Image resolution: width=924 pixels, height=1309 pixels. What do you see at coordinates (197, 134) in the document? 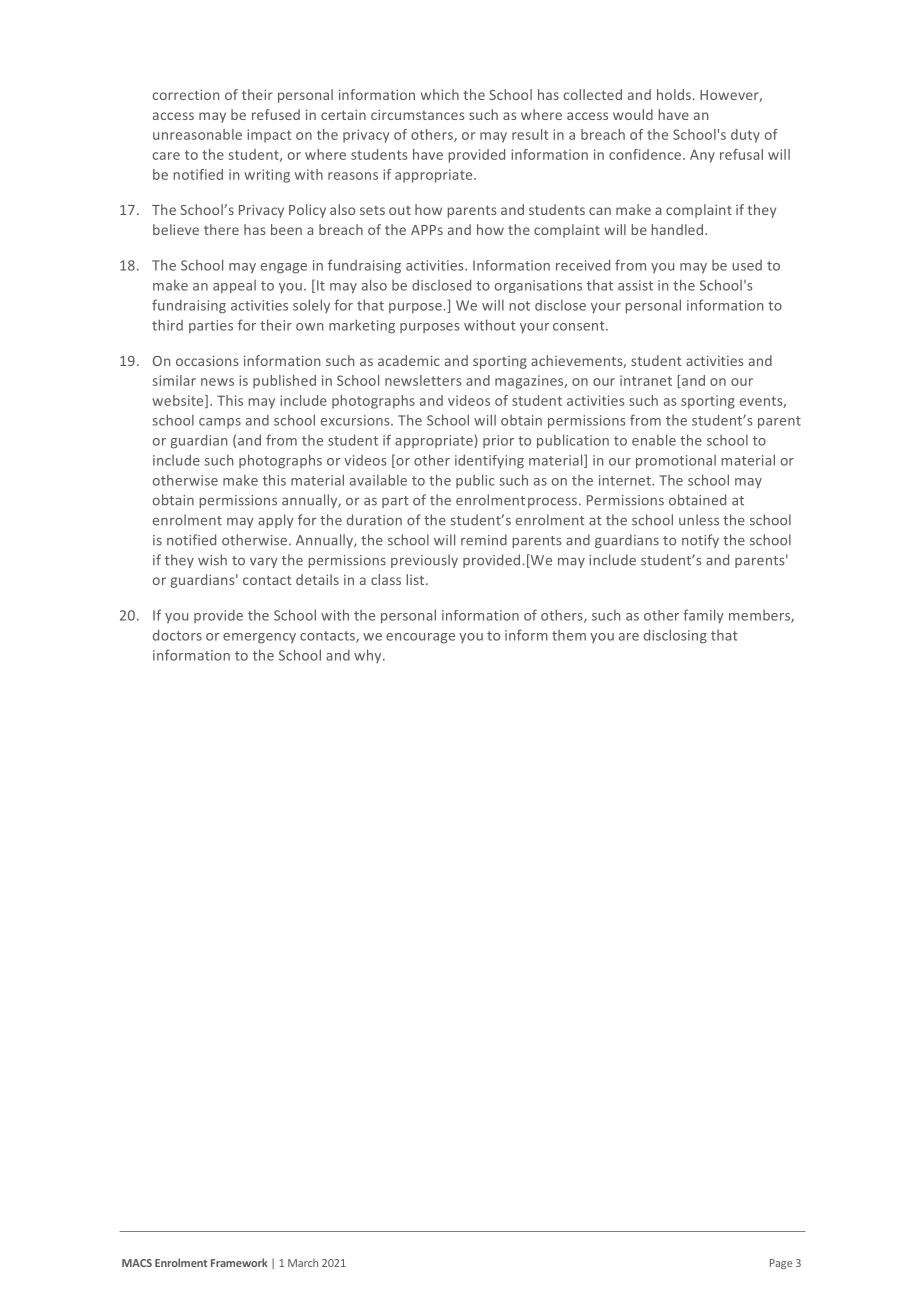
I see `unreasonable` at bounding box center [197, 134].
